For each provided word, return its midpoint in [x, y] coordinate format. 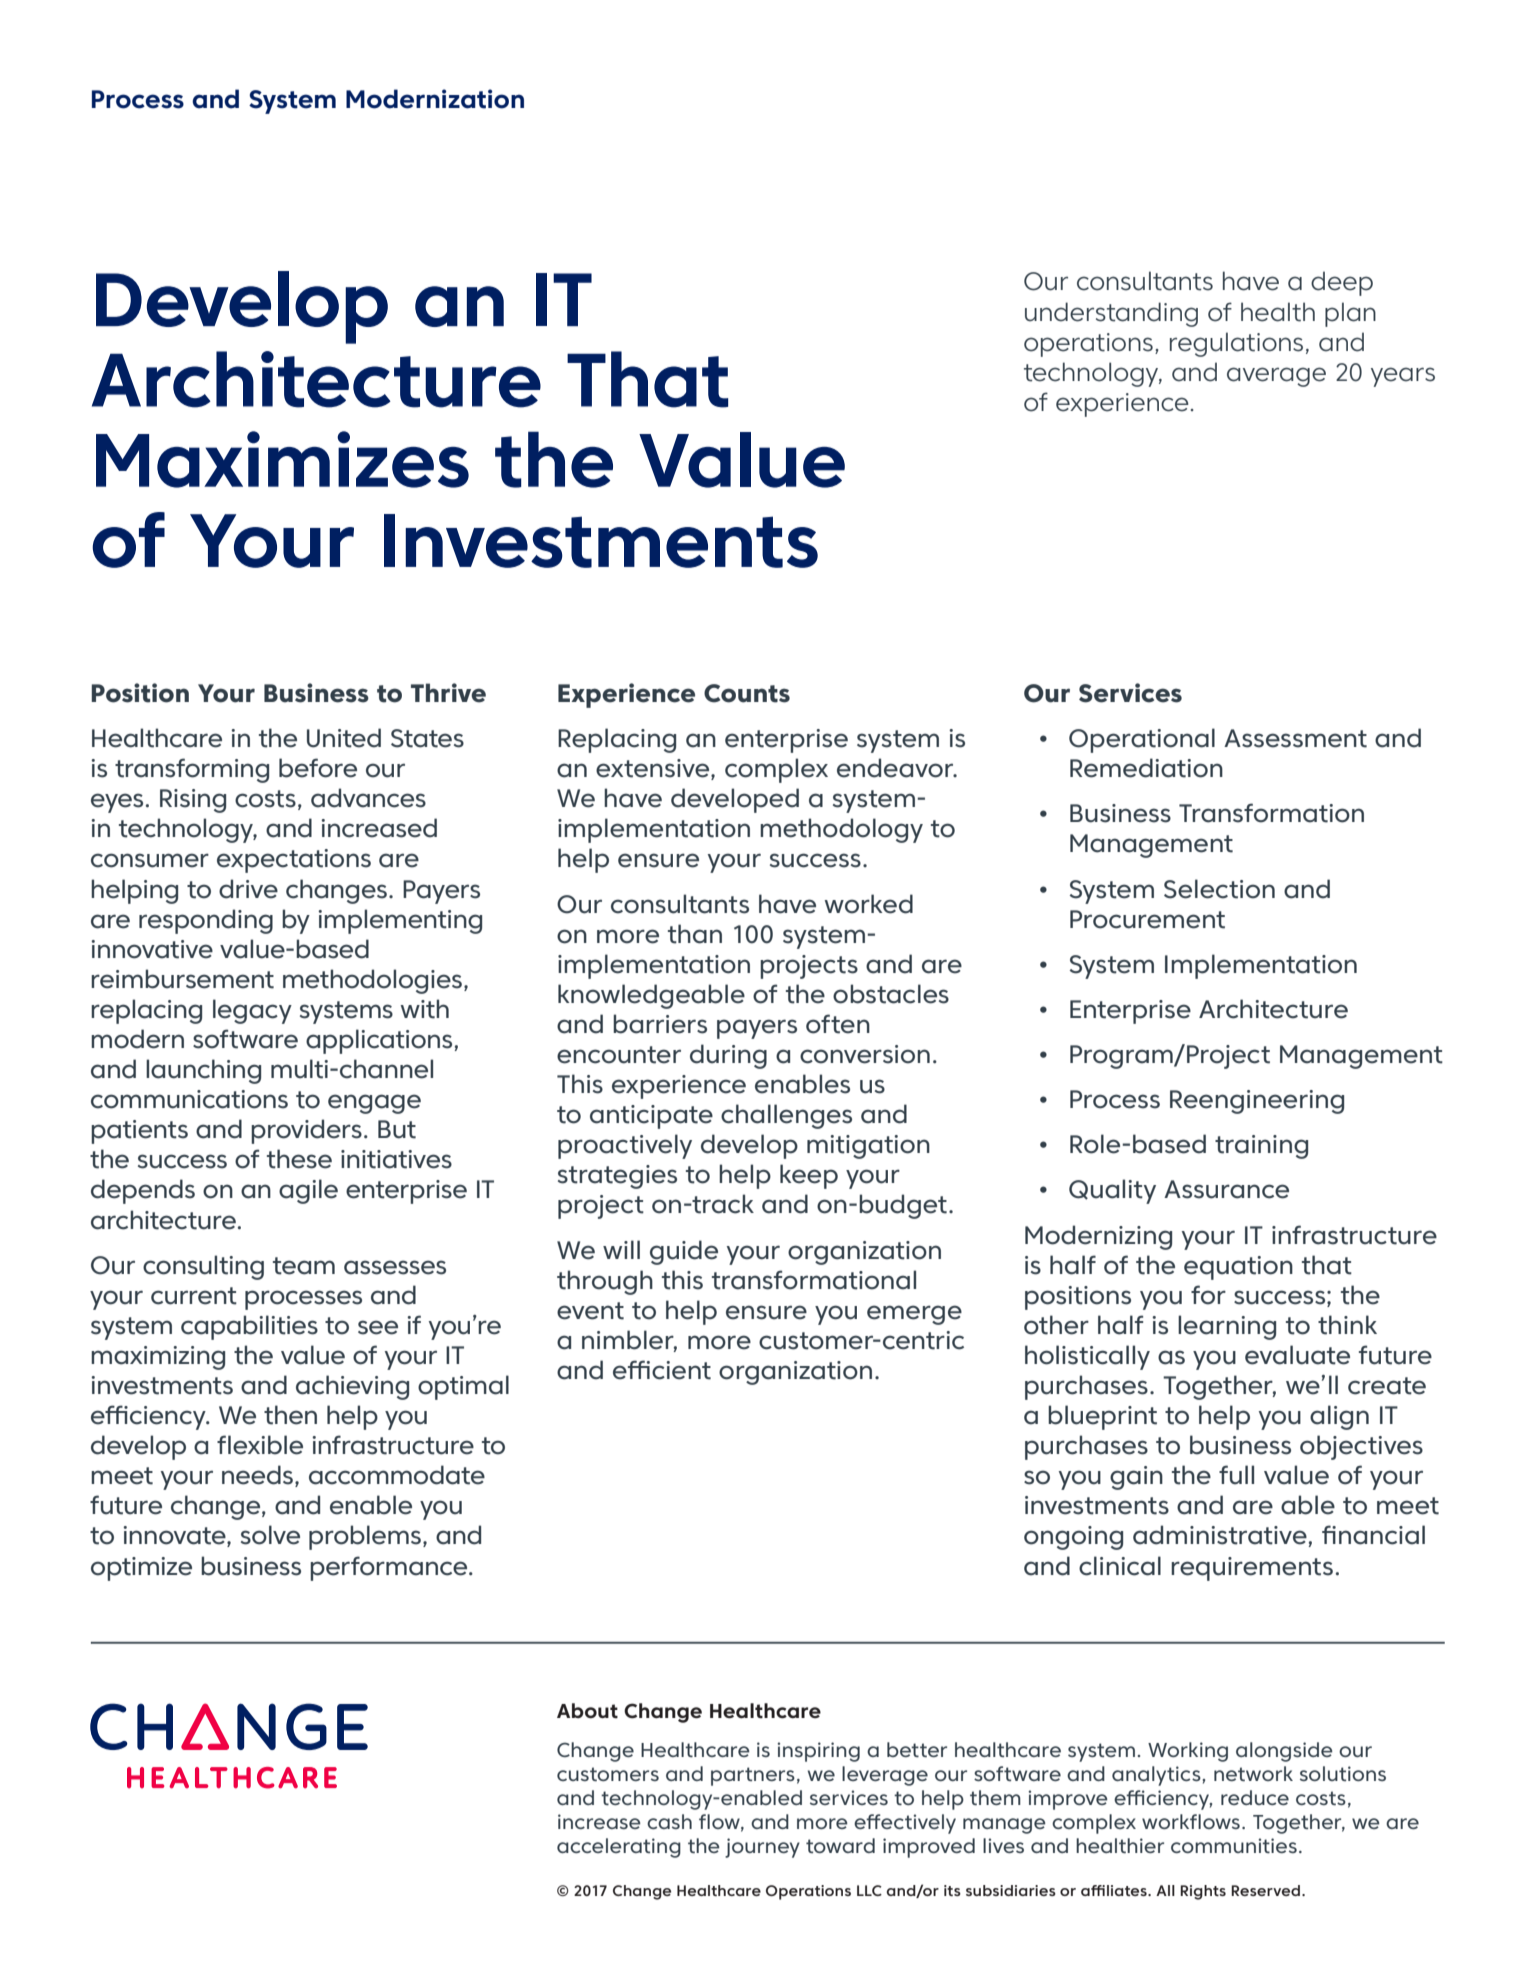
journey [762, 1848]
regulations [1236, 344]
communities [1234, 1845]
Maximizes [282, 459]
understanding [1111, 314]
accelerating [619, 1848]
